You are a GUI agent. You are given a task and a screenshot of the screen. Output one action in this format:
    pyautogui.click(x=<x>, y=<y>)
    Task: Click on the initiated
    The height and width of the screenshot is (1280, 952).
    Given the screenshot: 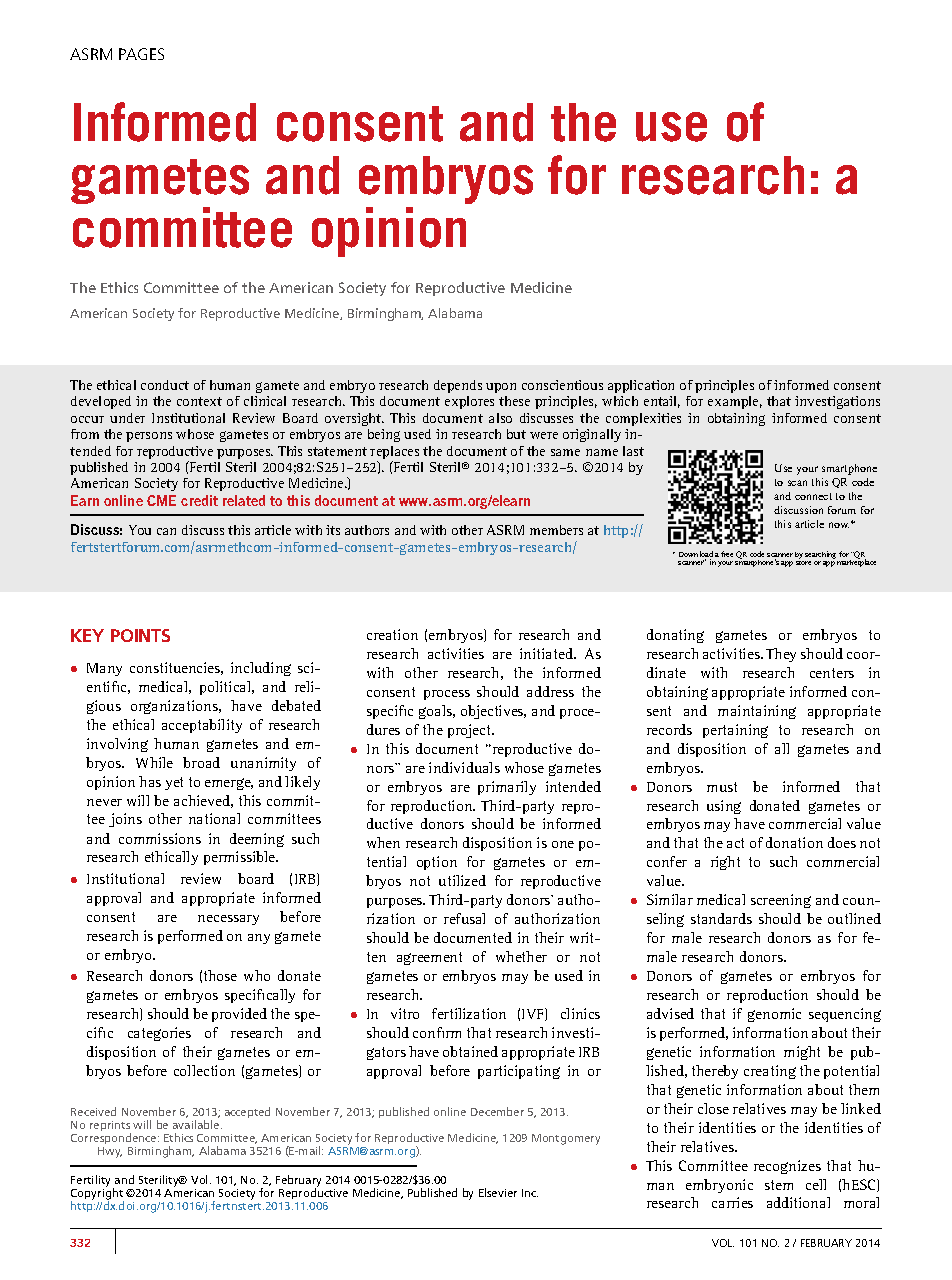 What is the action you would take?
    pyautogui.click(x=548, y=653)
